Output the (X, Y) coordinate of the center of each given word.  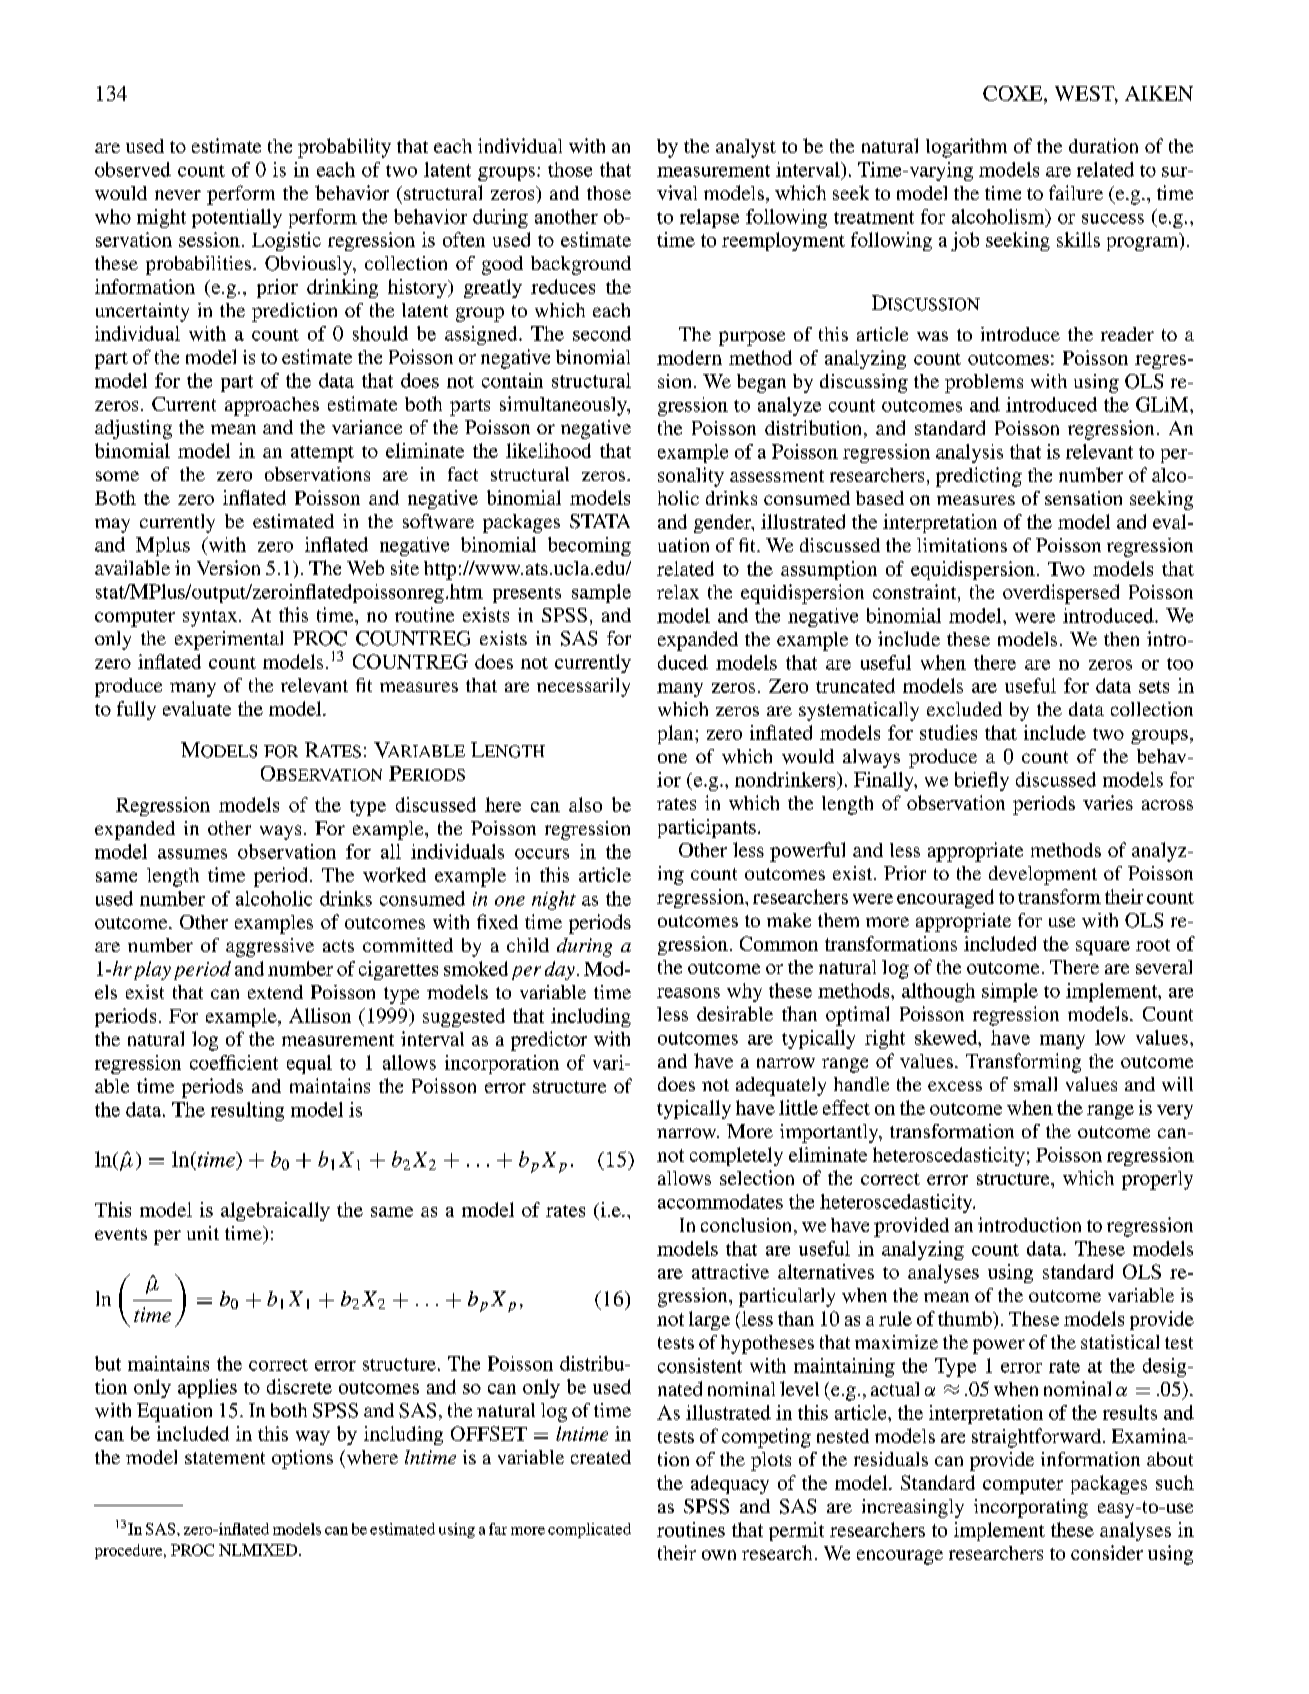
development (1043, 875)
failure (1076, 192)
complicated (589, 1530)
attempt (322, 454)
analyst (746, 148)
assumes (192, 854)
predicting (979, 477)
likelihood (548, 450)
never (178, 195)
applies (207, 1388)
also (585, 804)
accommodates (720, 1201)
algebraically (275, 1211)
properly (1157, 1180)
